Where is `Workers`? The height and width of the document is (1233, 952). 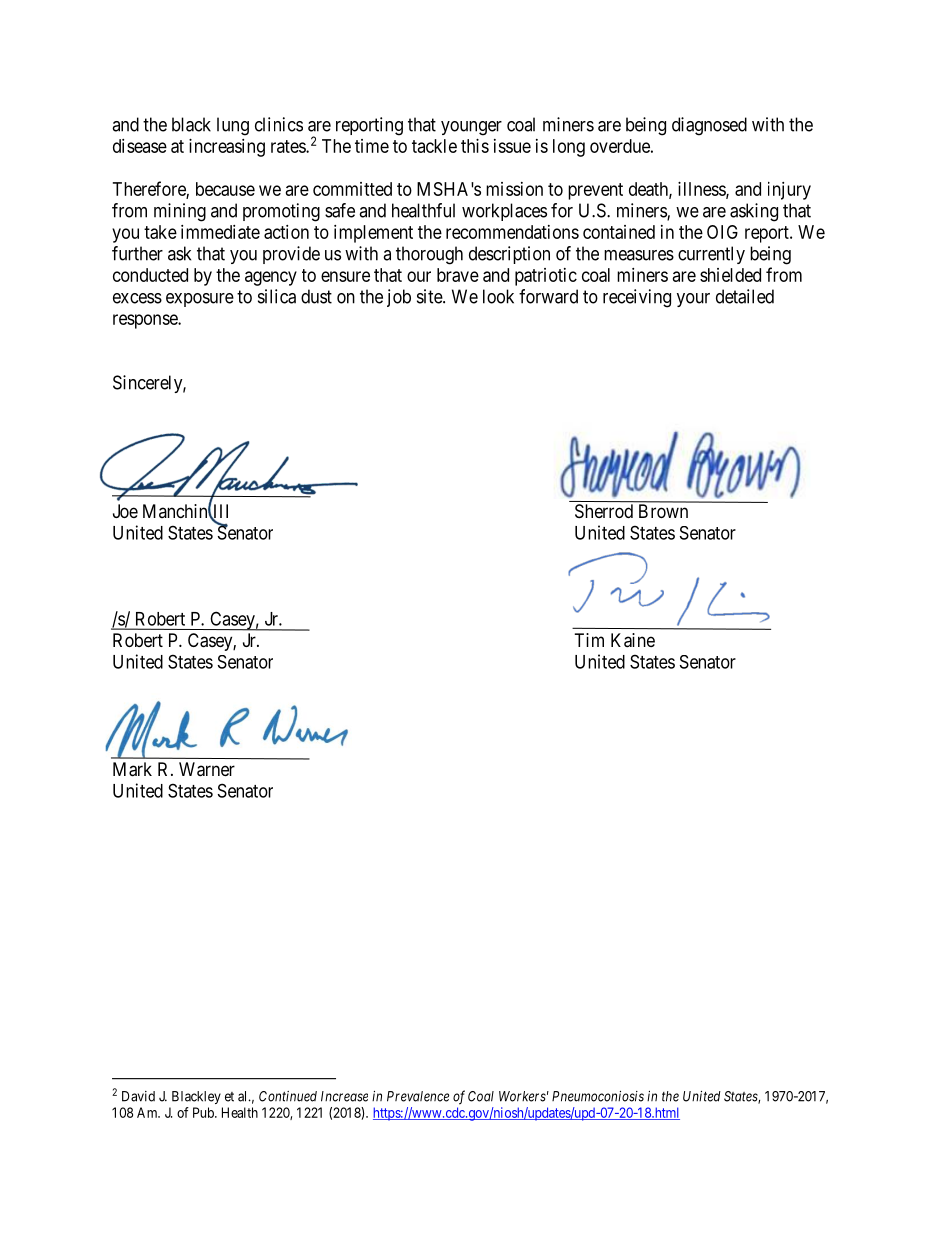
Workers is located at coordinates (522, 1096).
